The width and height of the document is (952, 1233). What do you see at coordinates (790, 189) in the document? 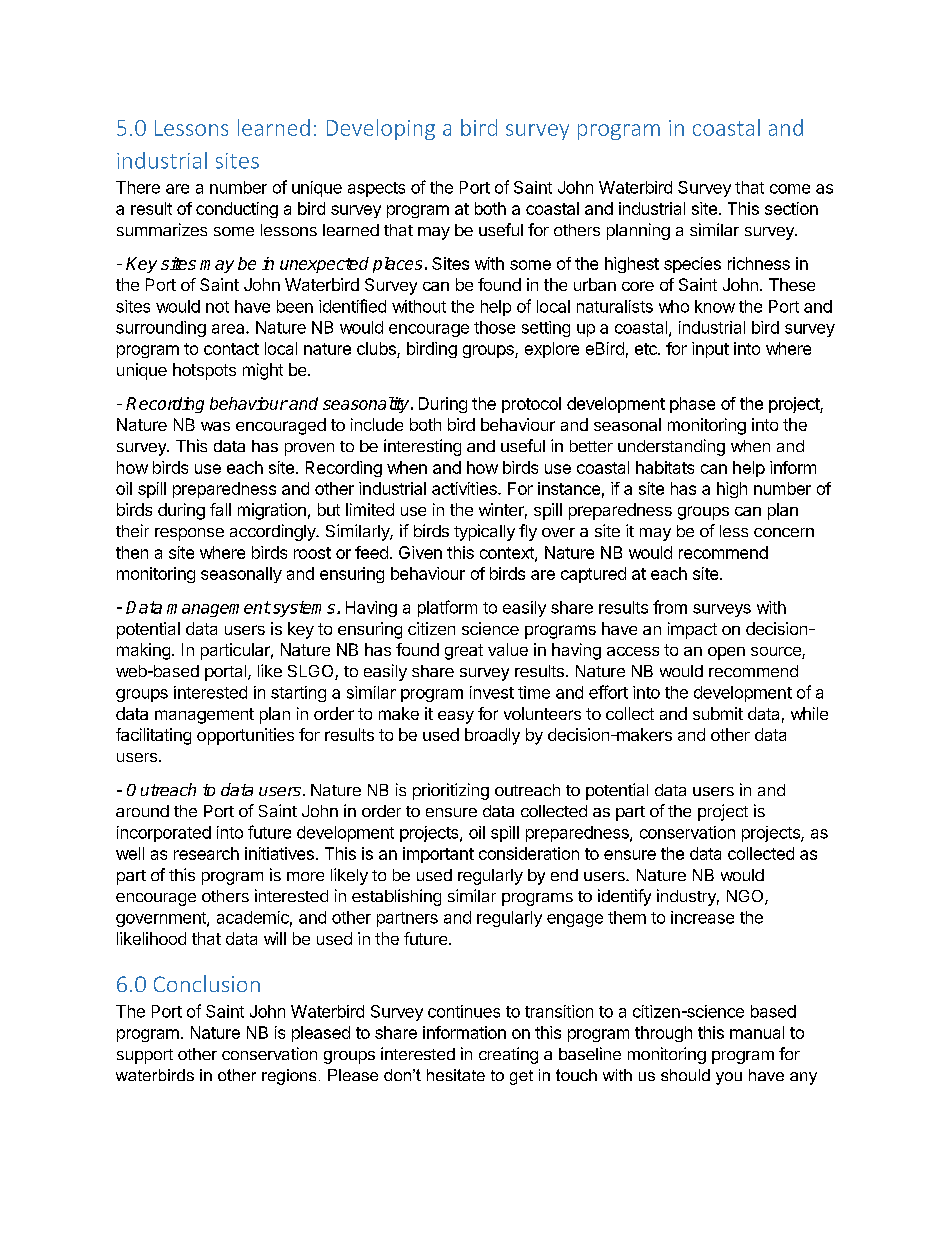
I see `come` at bounding box center [790, 189].
